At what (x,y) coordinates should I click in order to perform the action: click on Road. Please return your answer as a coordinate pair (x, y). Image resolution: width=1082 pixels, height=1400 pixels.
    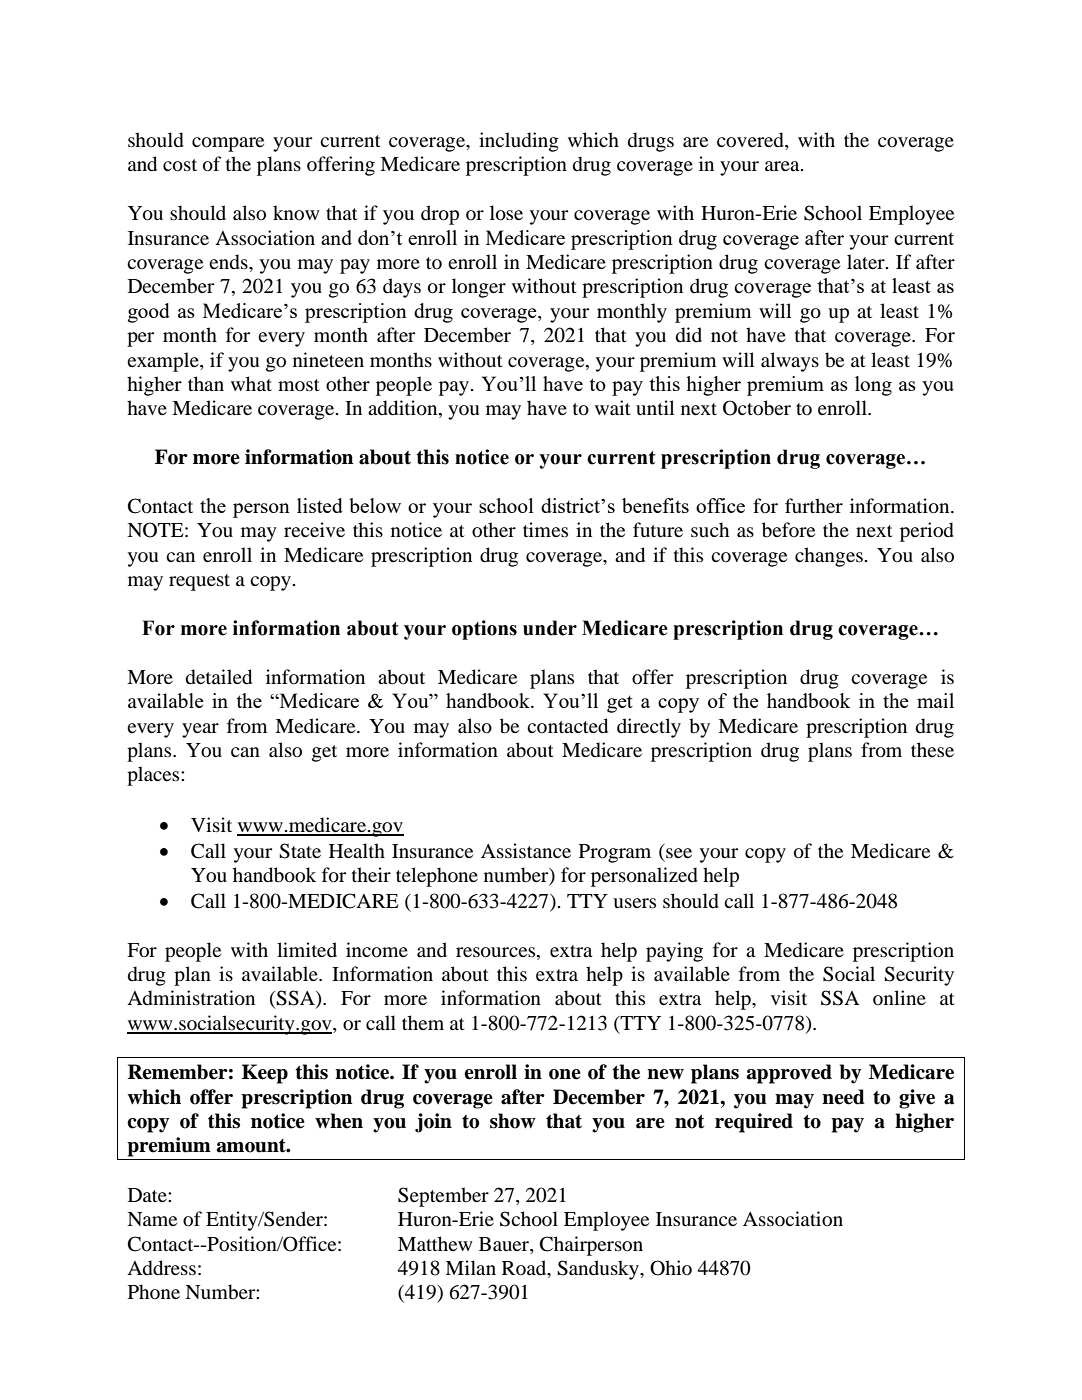
    Looking at the image, I should click on (525, 1269).
